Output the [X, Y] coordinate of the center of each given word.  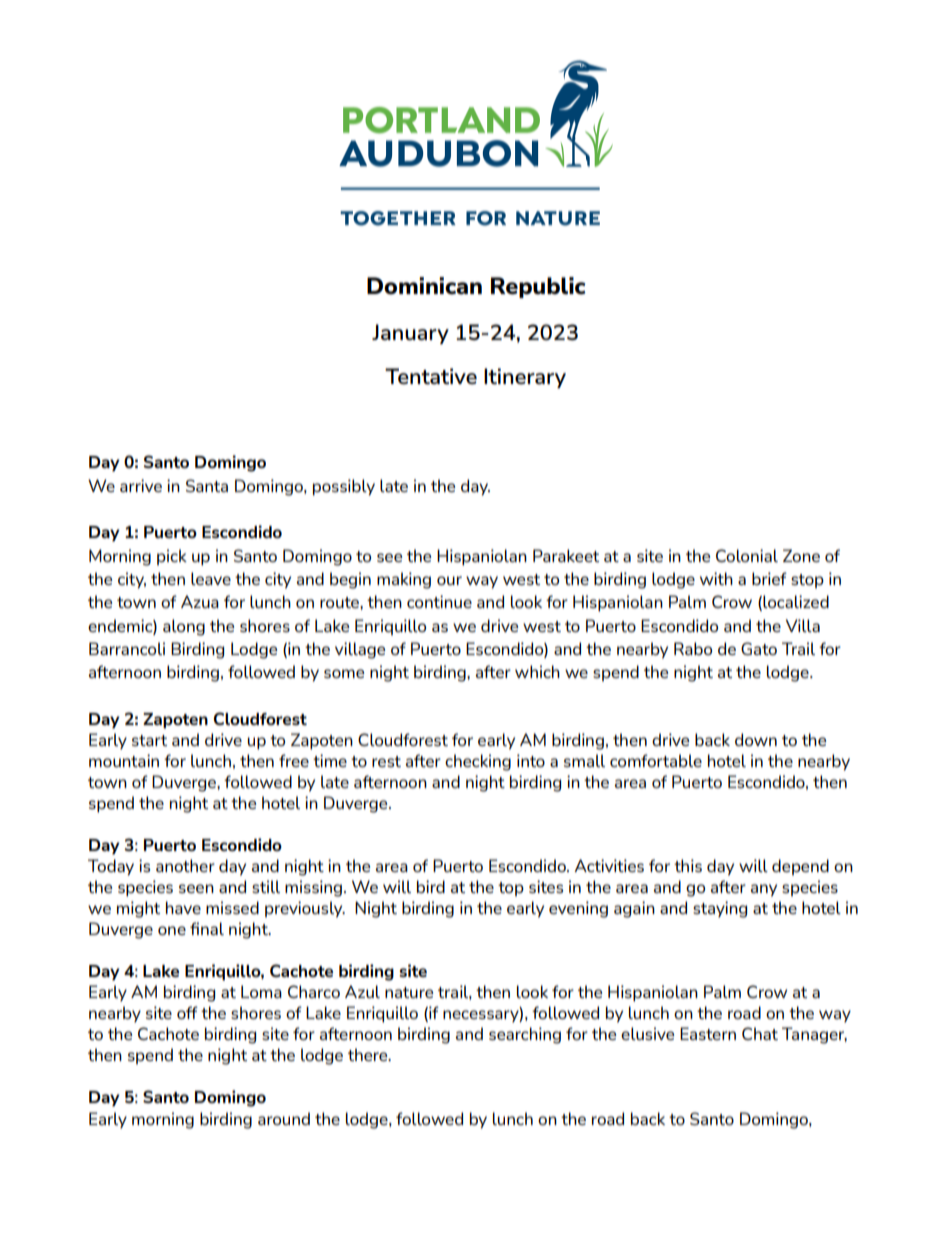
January [410, 334]
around [284, 1118]
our [449, 580]
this [688, 865]
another [185, 865]
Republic [538, 287]
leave [211, 578]
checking [478, 762]
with [716, 578]
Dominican [424, 286]
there [369, 1054]
